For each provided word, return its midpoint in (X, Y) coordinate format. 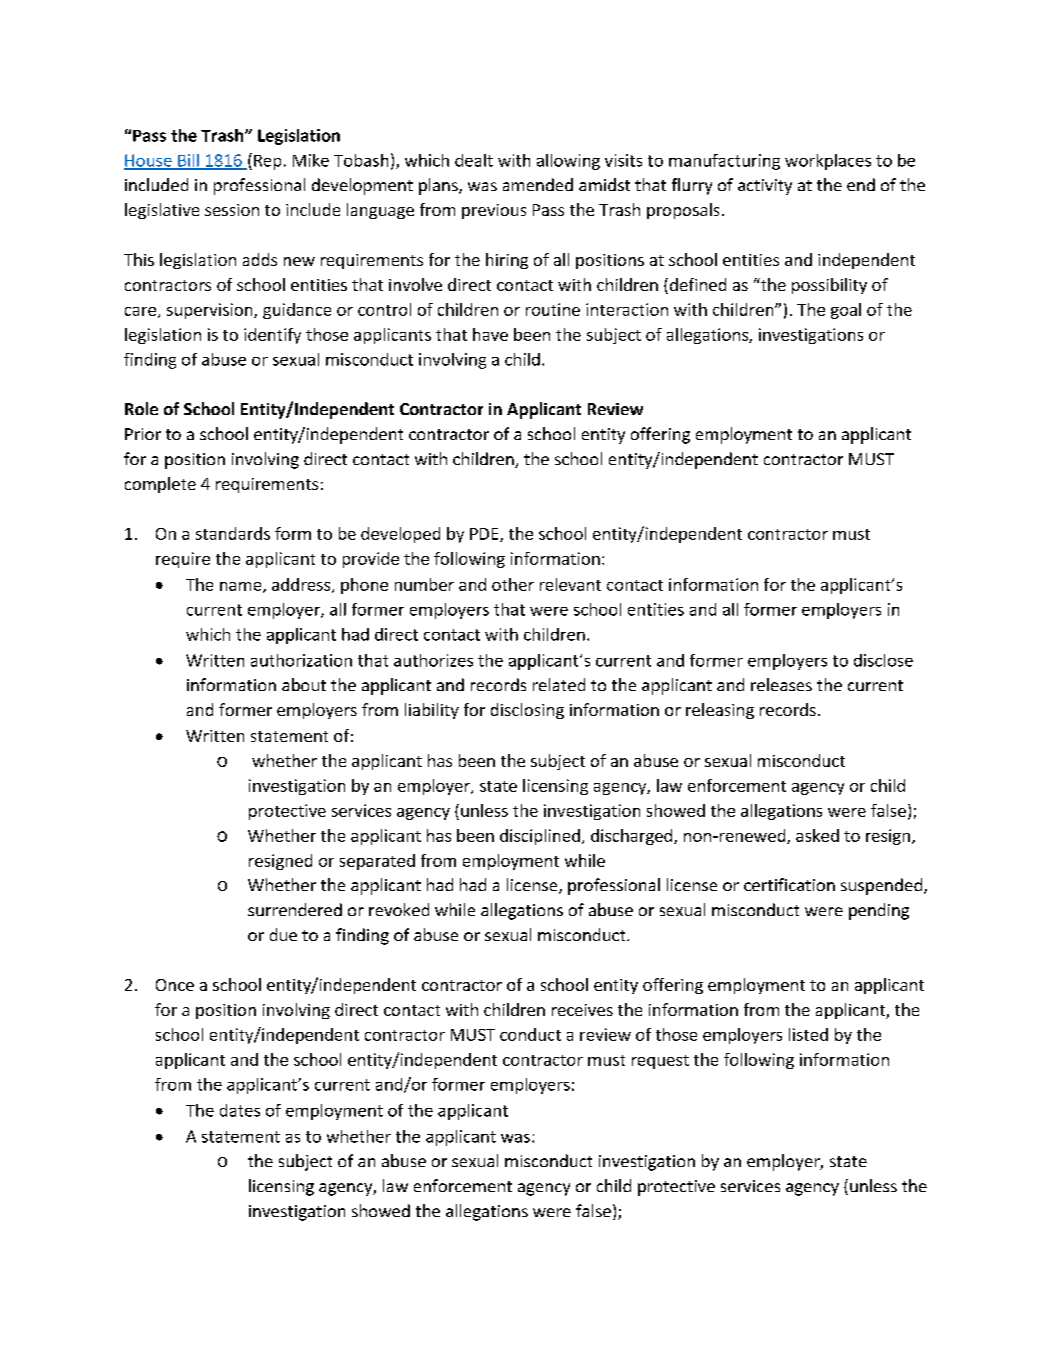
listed (808, 1034)
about (304, 684)
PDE (485, 535)
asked (817, 835)
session (232, 210)
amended (538, 184)
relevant (570, 584)
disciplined (540, 837)
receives (582, 1010)
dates (240, 1110)
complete (160, 485)
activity (765, 187)
